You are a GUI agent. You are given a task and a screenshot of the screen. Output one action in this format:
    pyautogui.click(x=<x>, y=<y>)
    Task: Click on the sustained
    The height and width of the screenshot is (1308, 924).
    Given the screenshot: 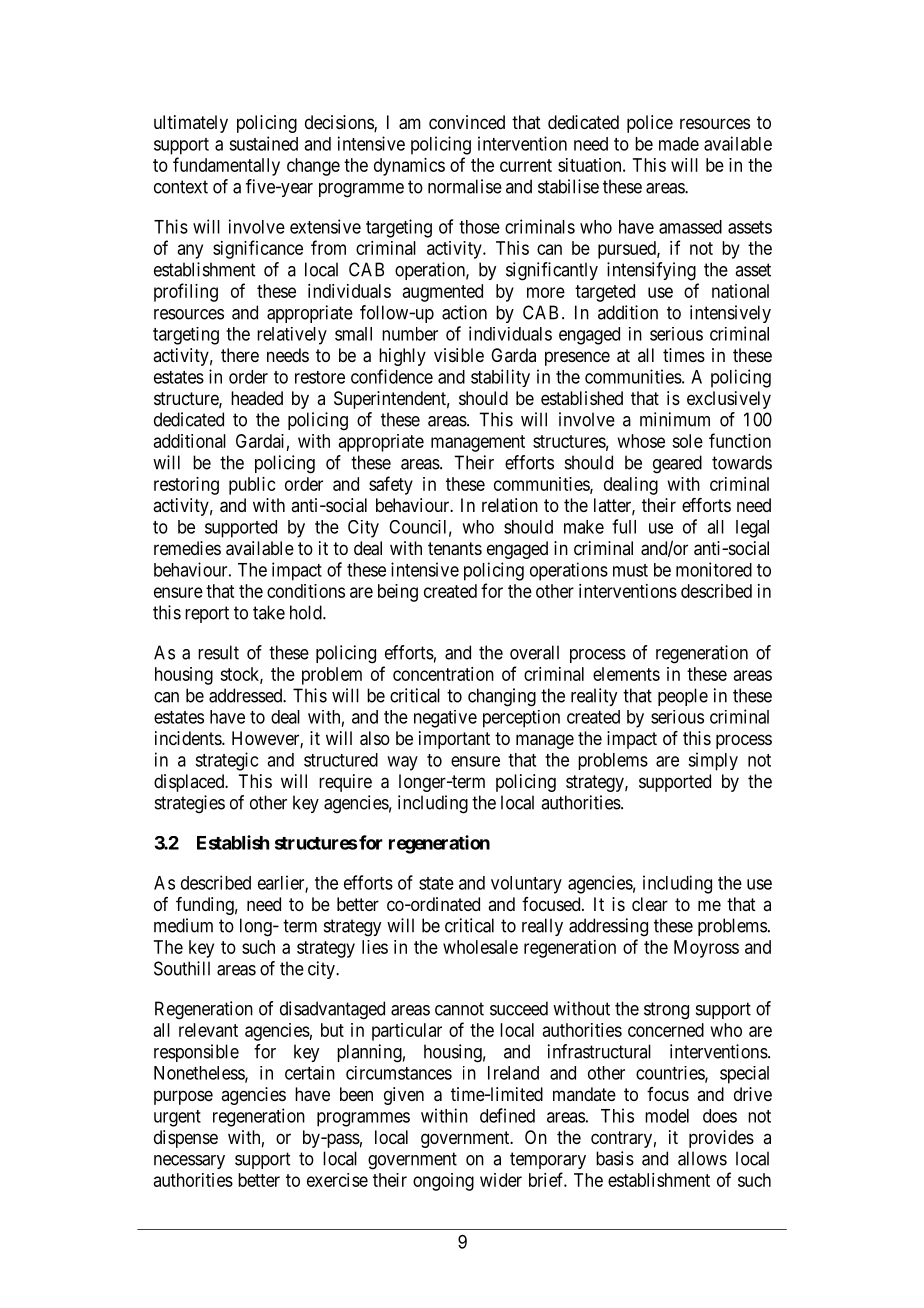 What is the action you would take?
    pyautogui.click(x=263, y=143)
